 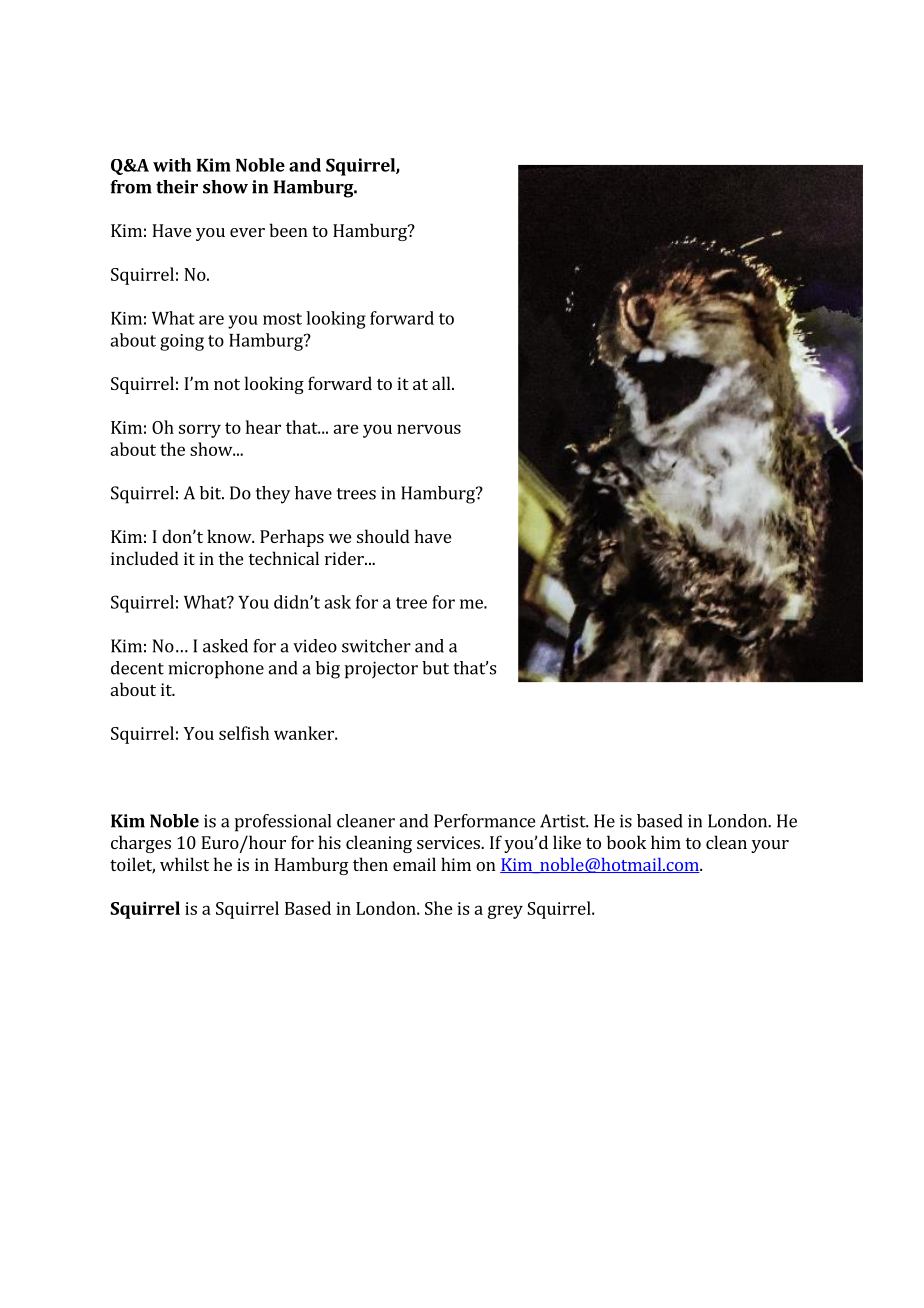 What do you see at coordinates (626, 842) in the screenshot?
I see `book` at bounding box center [626, 842].
